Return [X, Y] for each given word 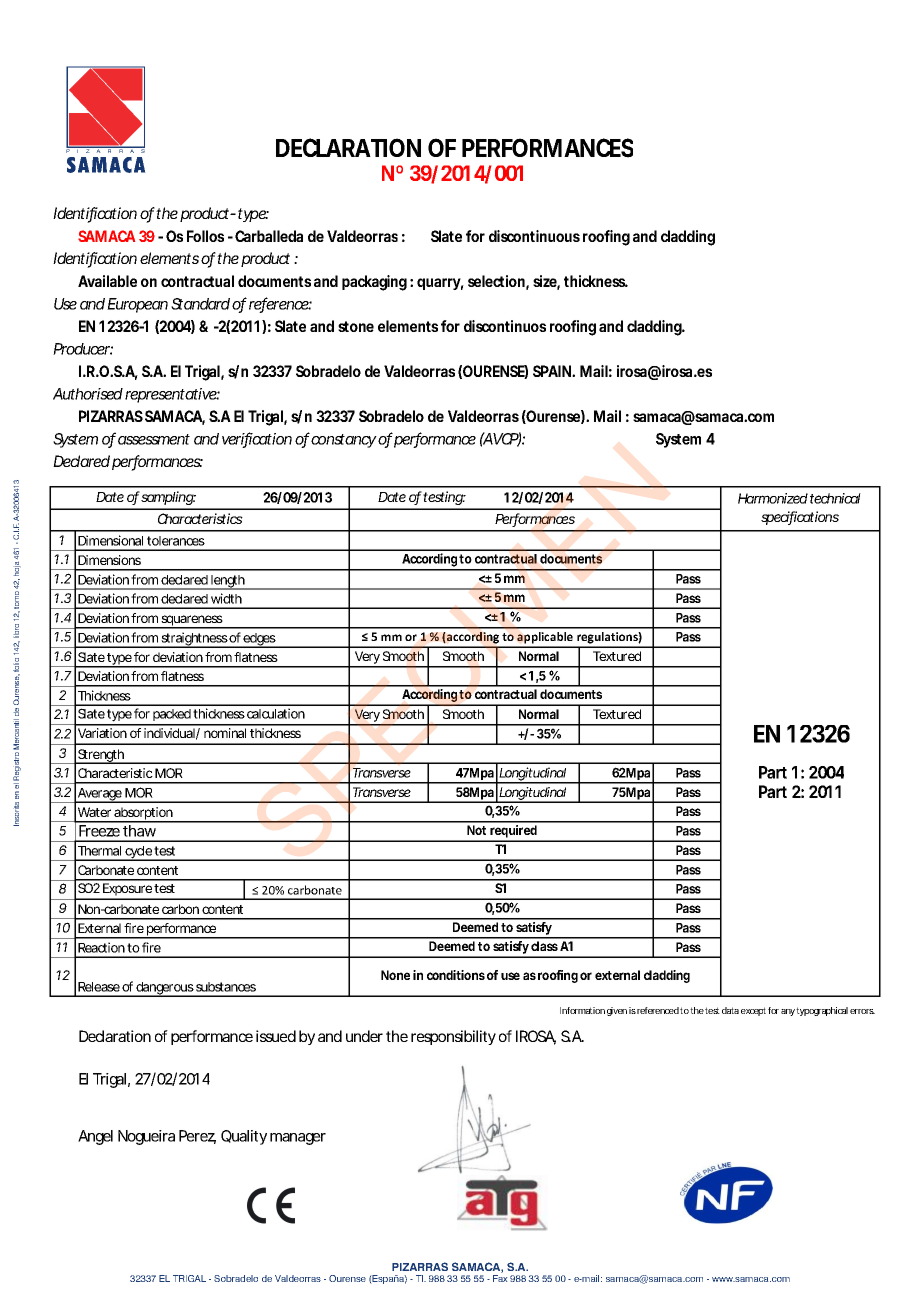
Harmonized [773, 498]
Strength [101, 756]
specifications [800, 518]
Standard [200, 304]
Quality [244, 1137]
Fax [500, 1278]
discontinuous [534, 236]
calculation [276, 713]
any [789, 1012]
